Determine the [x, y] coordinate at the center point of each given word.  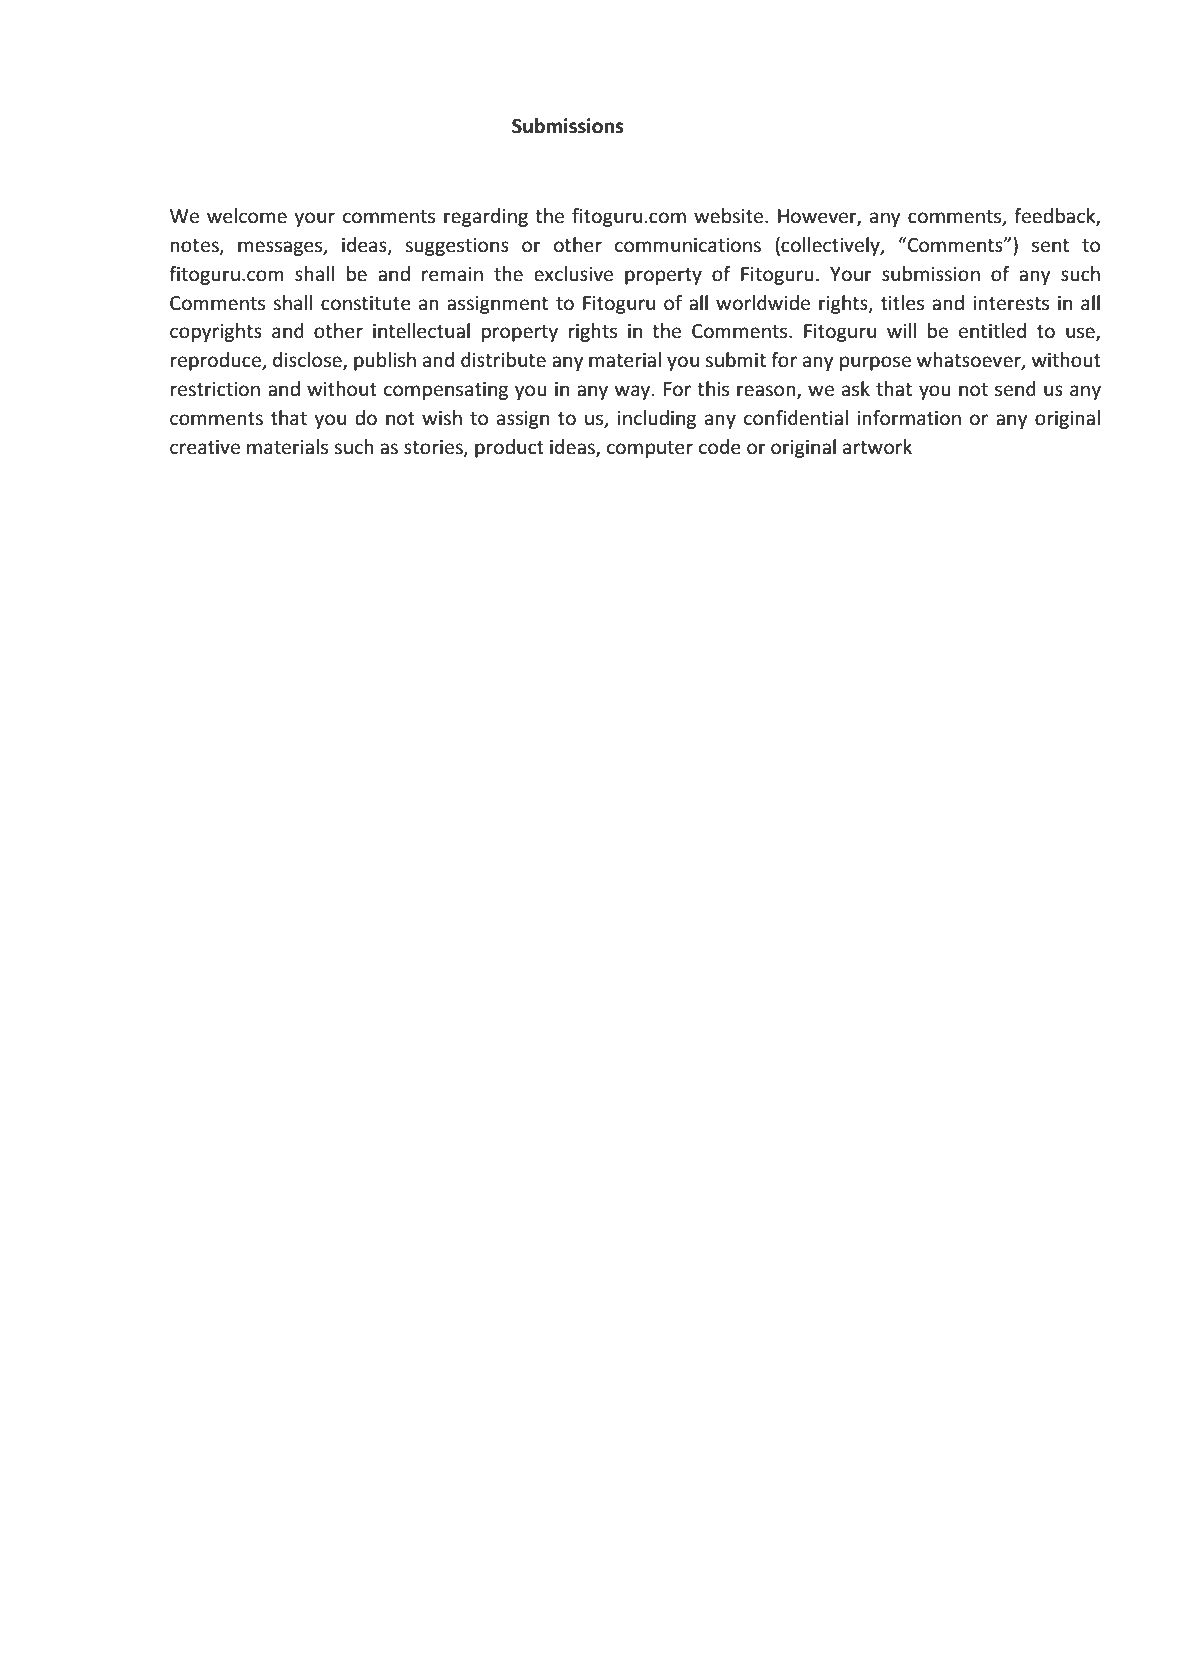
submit [735, 360]
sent [1050, 246]
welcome [247, 216]
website [730, 216]
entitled [992, 331]
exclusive [573, 274]
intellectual [421, 331]
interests [1011, 303]
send [1015, 389]
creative [205, 447]
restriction [215, 389]
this [713, 389]
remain [452, 274]
